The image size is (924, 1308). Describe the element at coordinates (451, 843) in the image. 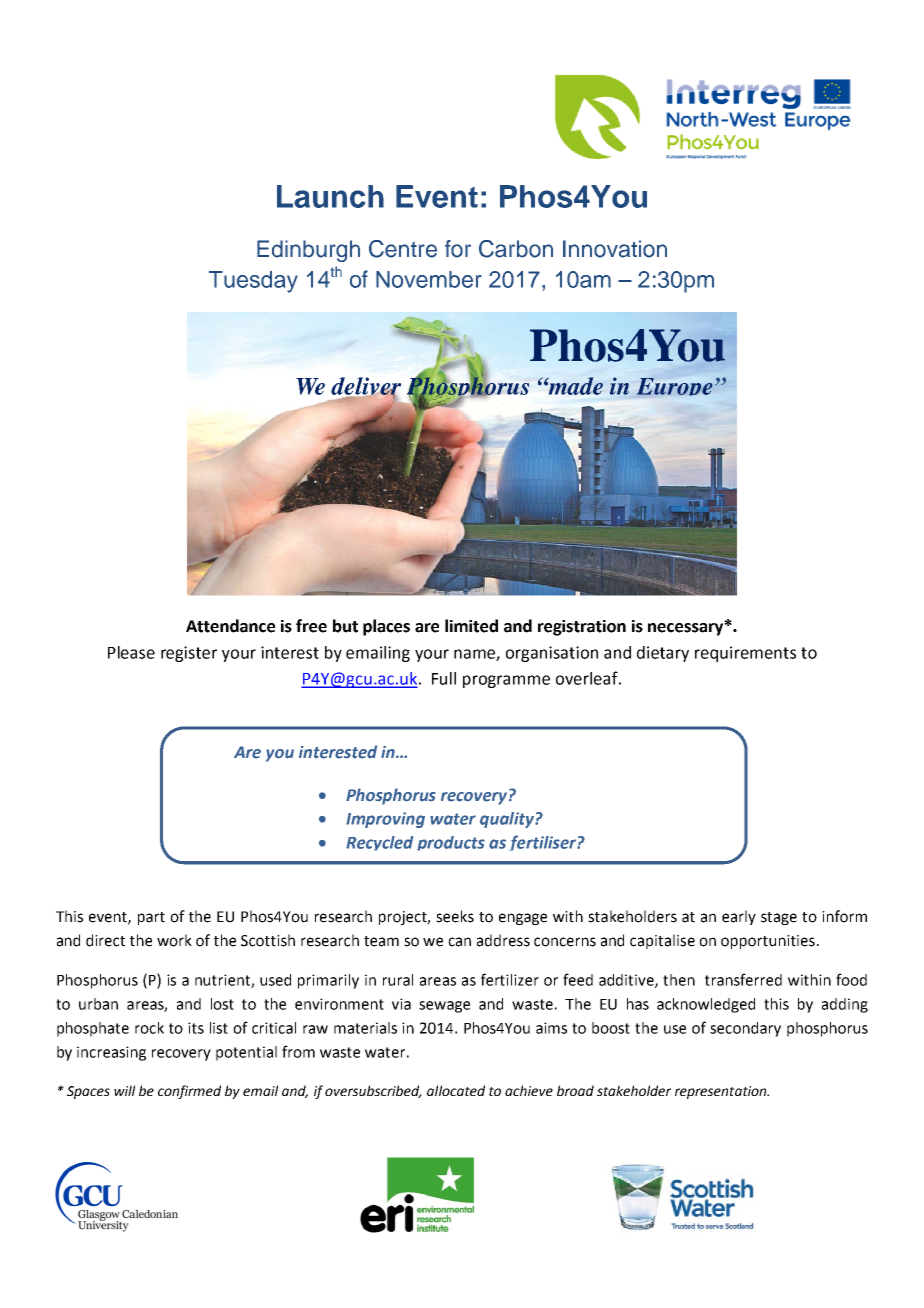

I see `products` at that location.
